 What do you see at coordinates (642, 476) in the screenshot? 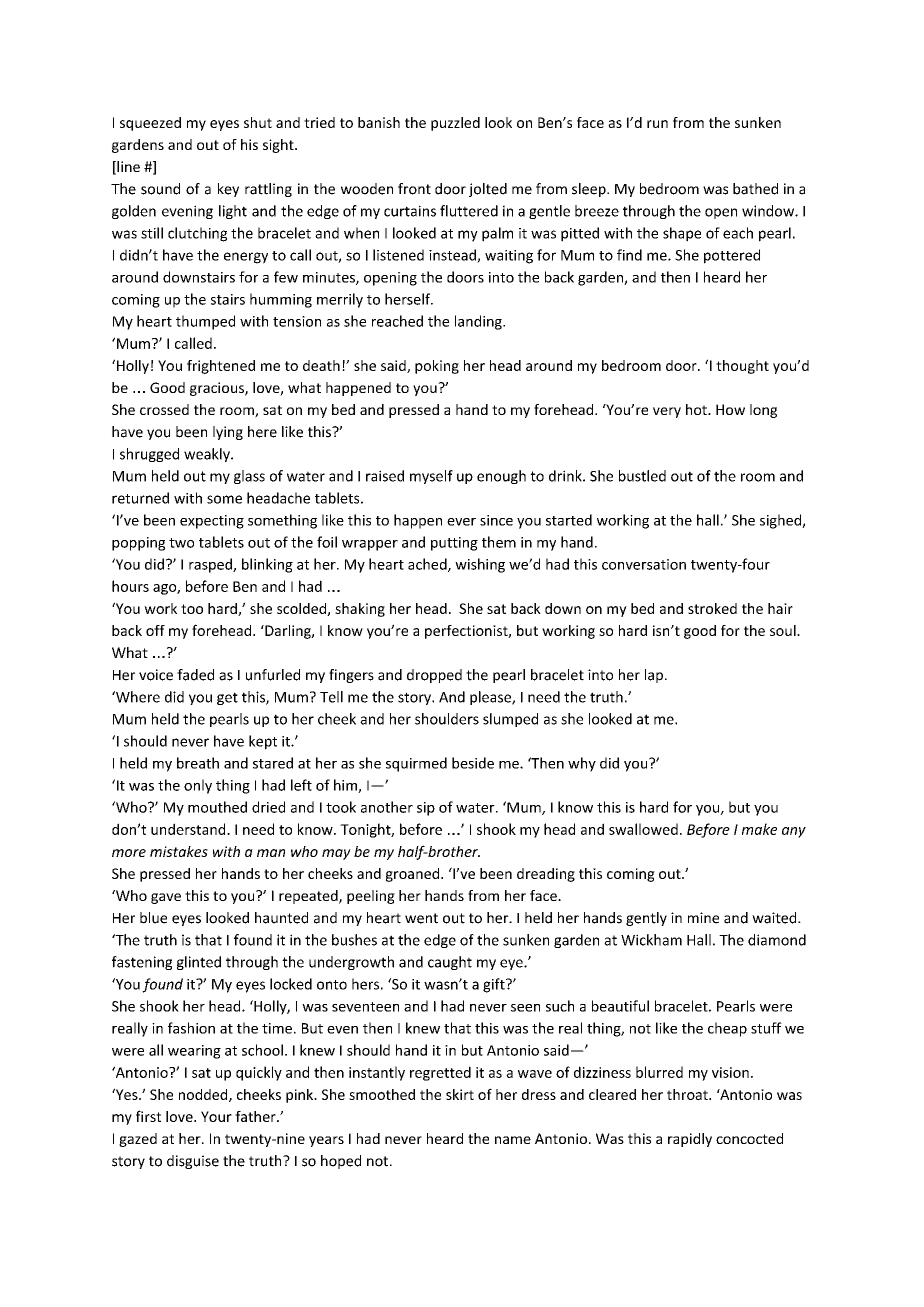
I see `bustled` at bounding box center [642, 476].
